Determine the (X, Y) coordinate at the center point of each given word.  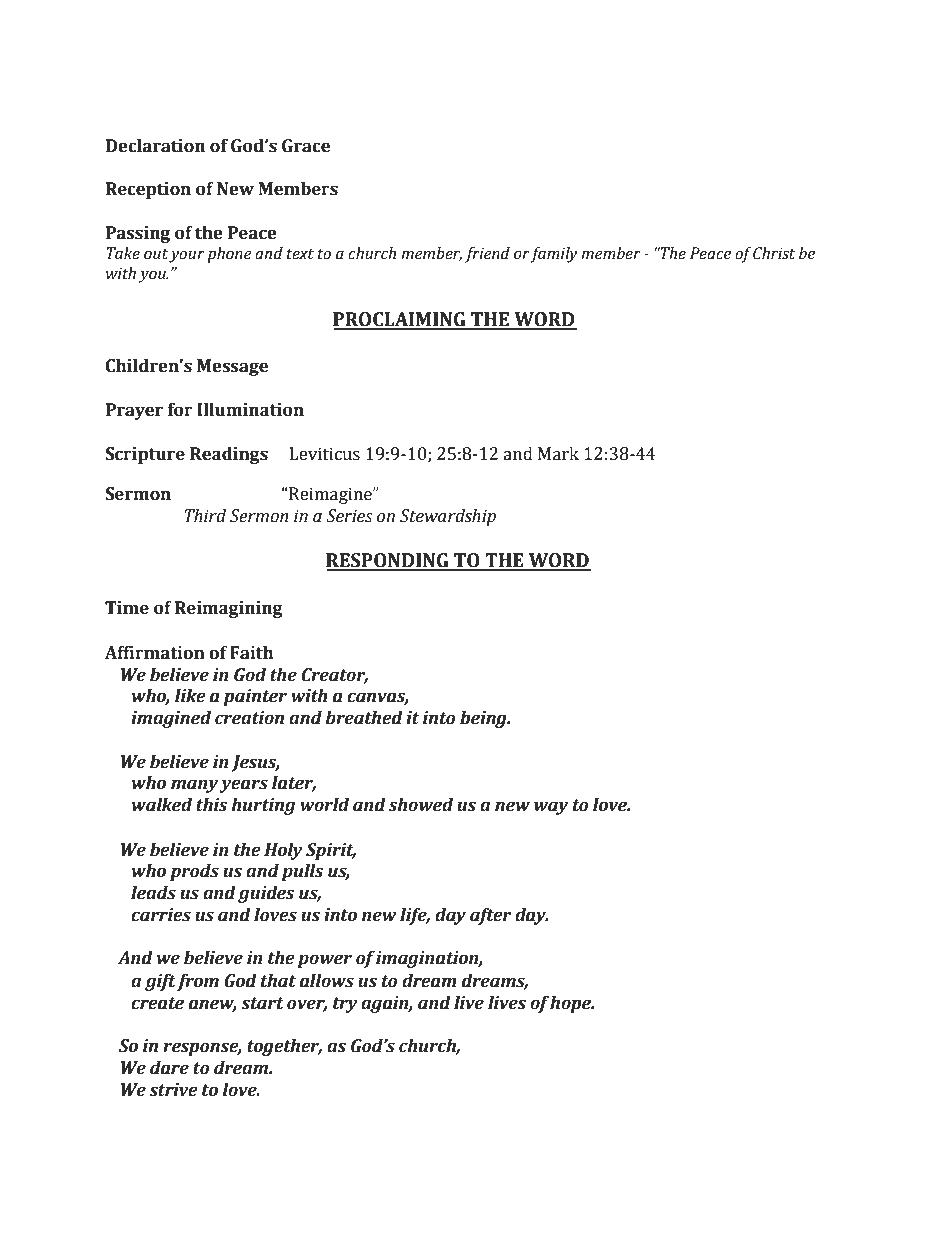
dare (169, 1068)
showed (421, 805)
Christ (774, 253)
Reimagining (229, 609)
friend (487, 255)
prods (194, 872)
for (180, 410)
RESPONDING (388, 561)
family (554, 255)
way (551, 808)
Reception (148, 190)
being (484, 719)
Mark (558, 454)
